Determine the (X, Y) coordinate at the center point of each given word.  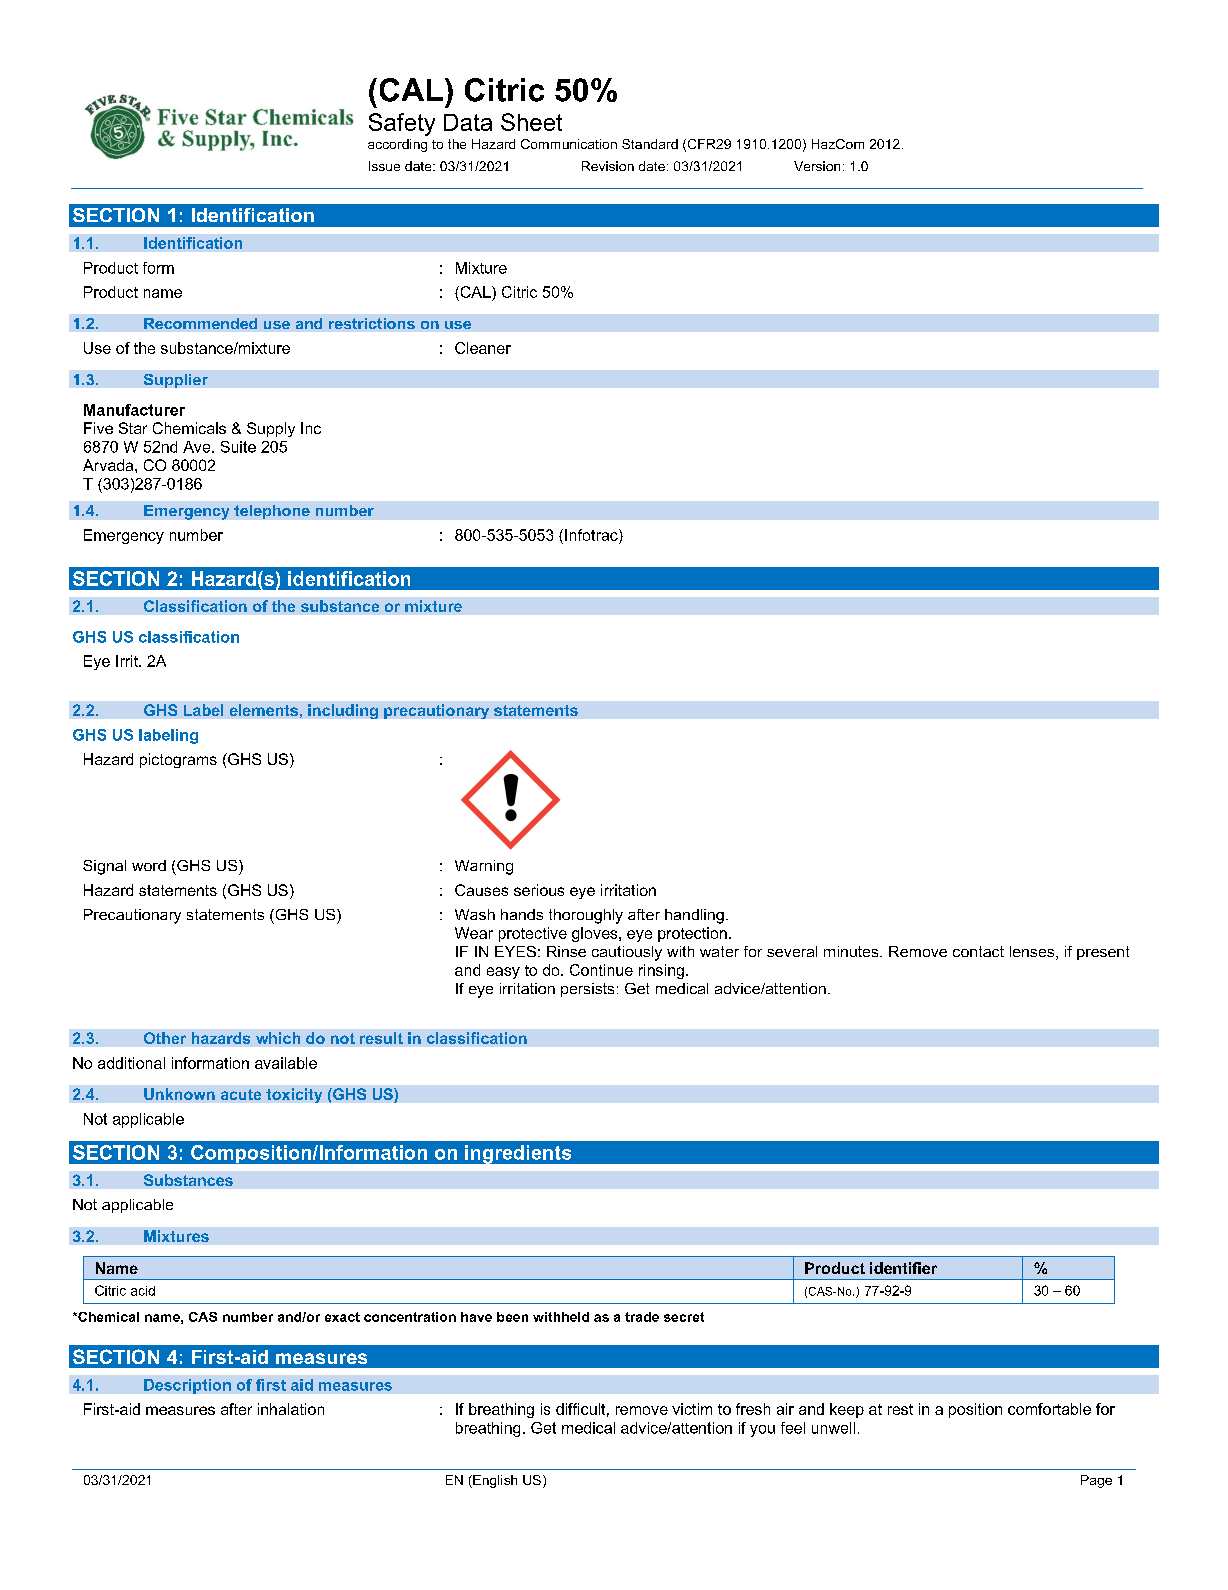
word (149, 865)
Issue (384, 166)
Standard (650, 144)
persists (587, 990)
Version (817, 166)
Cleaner (483, 348)
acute (241, 1094)
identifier (903, 1268)
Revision (608, 166)
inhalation (291, 1409)
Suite (238, 447)
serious (539, 890)
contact (978, 951)
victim (692, 1409)
